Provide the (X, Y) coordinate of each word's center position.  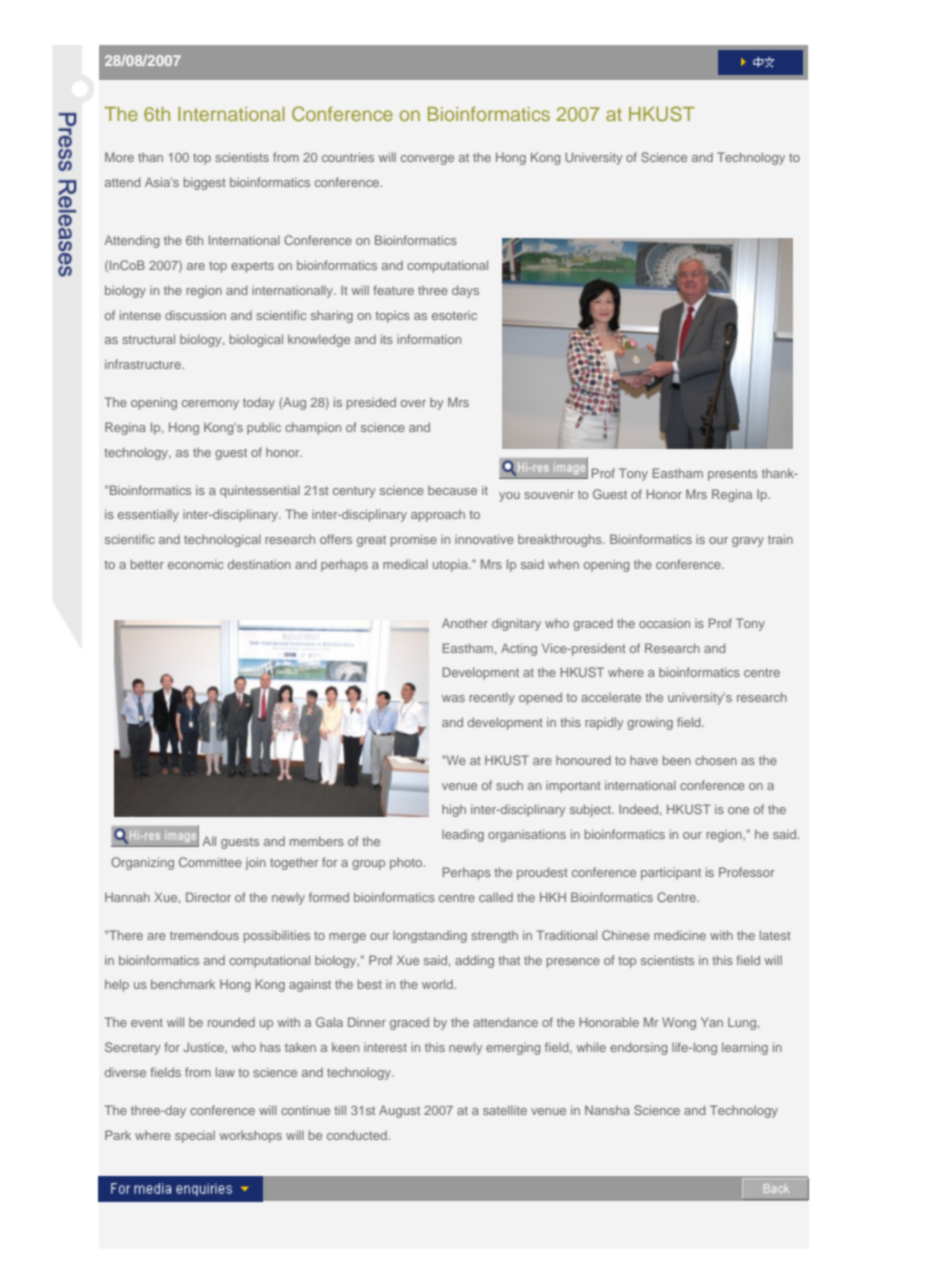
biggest (205, 183)
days (465, 291)
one (738, 810)
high (454, 810)
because (452, 490)
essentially (148, 515)
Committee (210, 862)
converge (427, 160)
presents (733, 475)
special (195, 1136)
